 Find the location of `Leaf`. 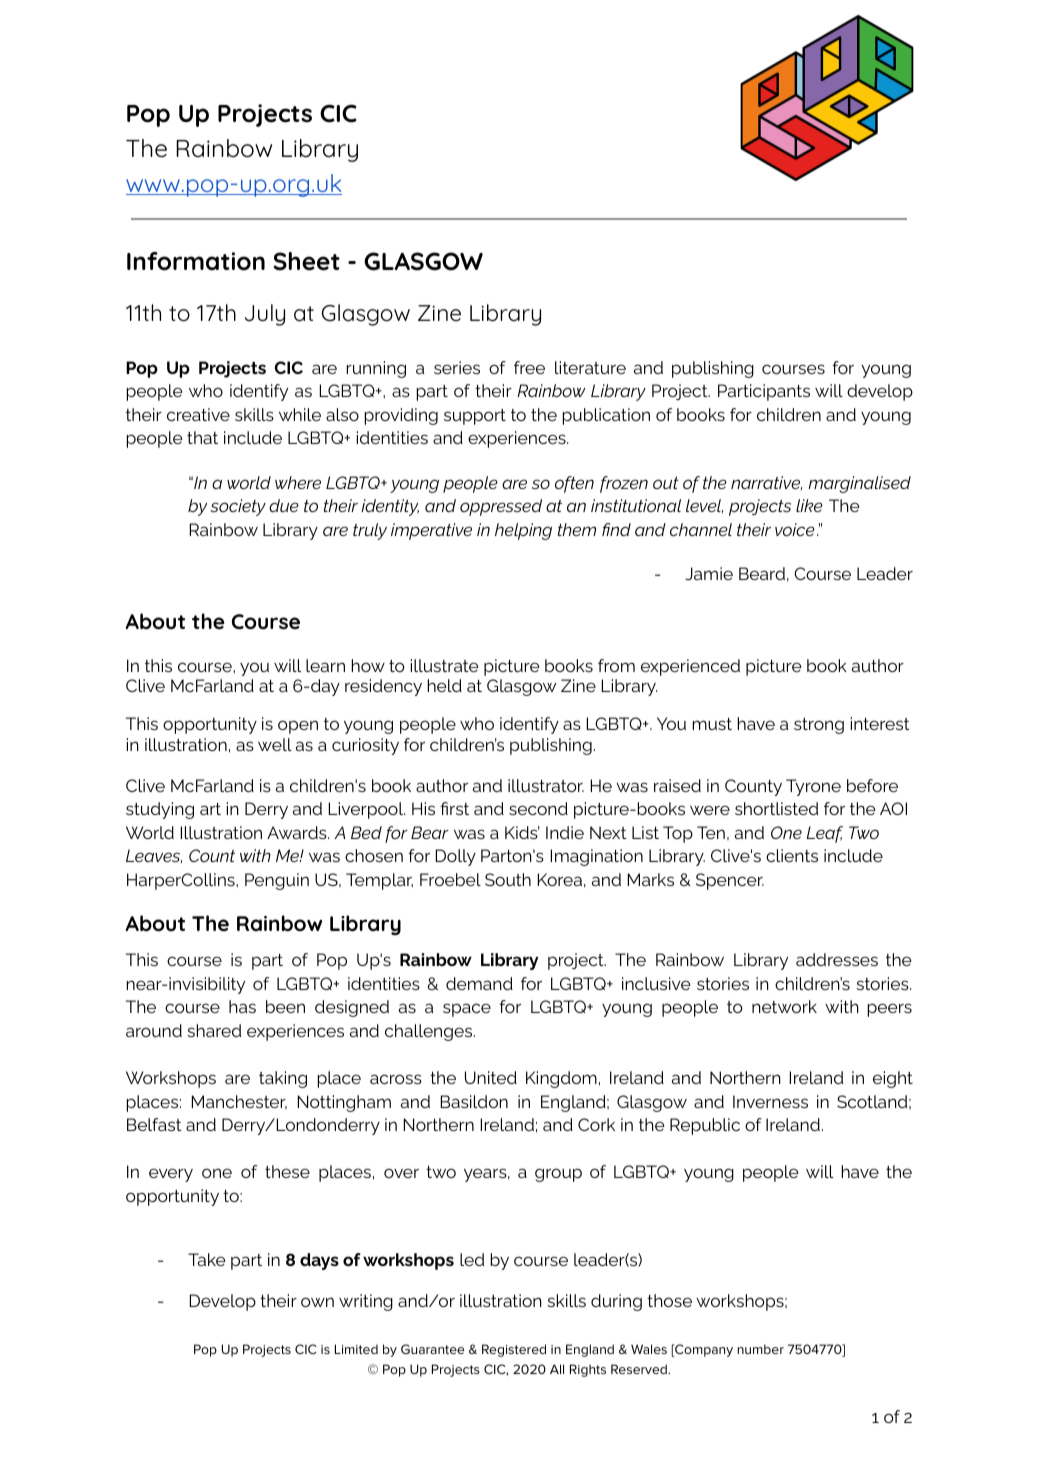

Leaf is located at coordinates (824, 834).
